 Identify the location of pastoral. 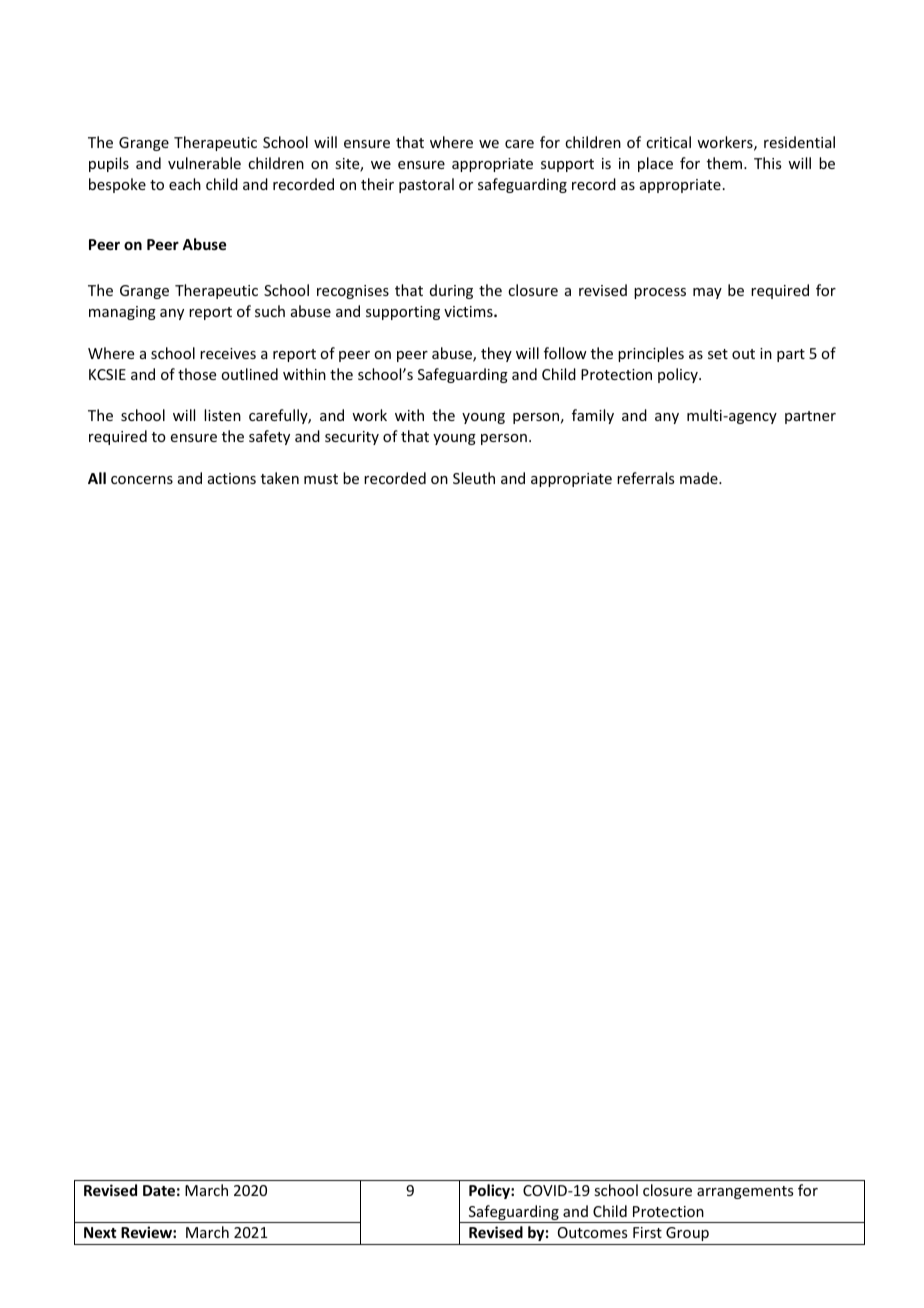
(426, 185).
